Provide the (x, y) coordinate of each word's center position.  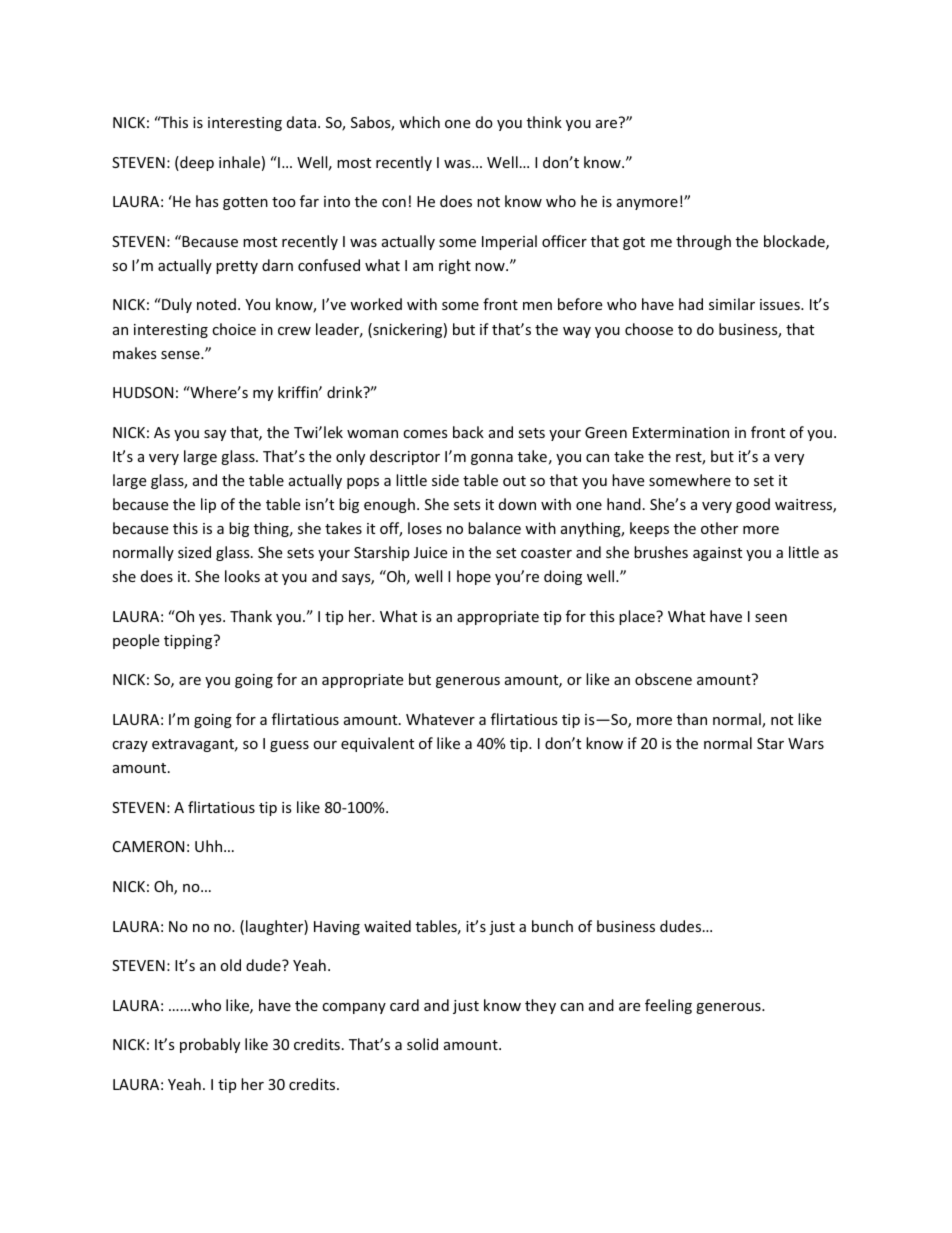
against (717, 554)
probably (210, 1045)
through (703, 242)
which (419, 122)
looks (242, 576)
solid (422, 1044)
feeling (668, 1006)
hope (474, 577)
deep (196, 163)
